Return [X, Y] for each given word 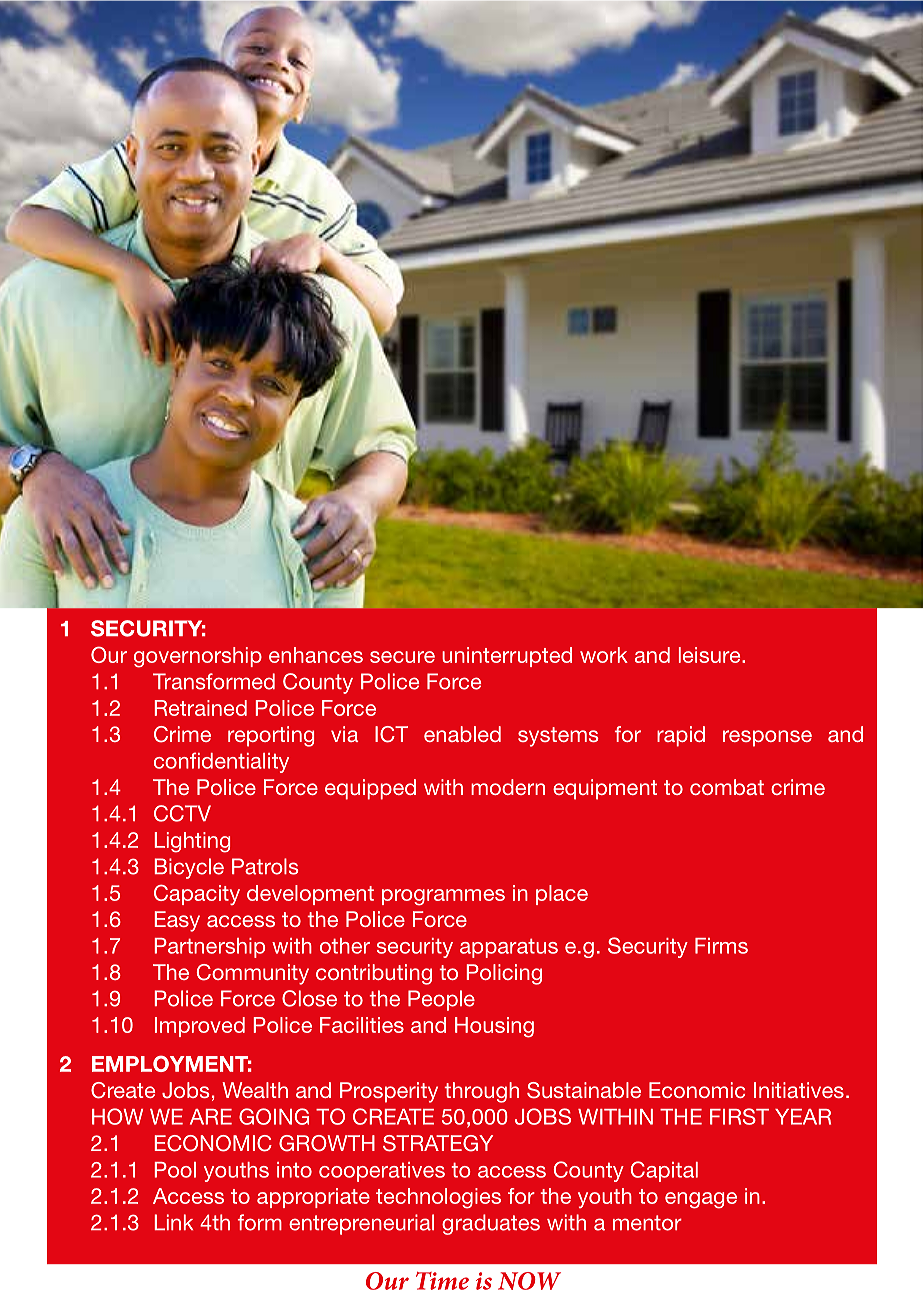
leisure [711, 655]
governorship [198, 657]
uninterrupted [507, 657]
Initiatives [799, 1090]
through [481, 1092]
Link [174, 1222]
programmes [443, 897]
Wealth [255, 1090]
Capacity [197, 894]
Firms [721, 946]
